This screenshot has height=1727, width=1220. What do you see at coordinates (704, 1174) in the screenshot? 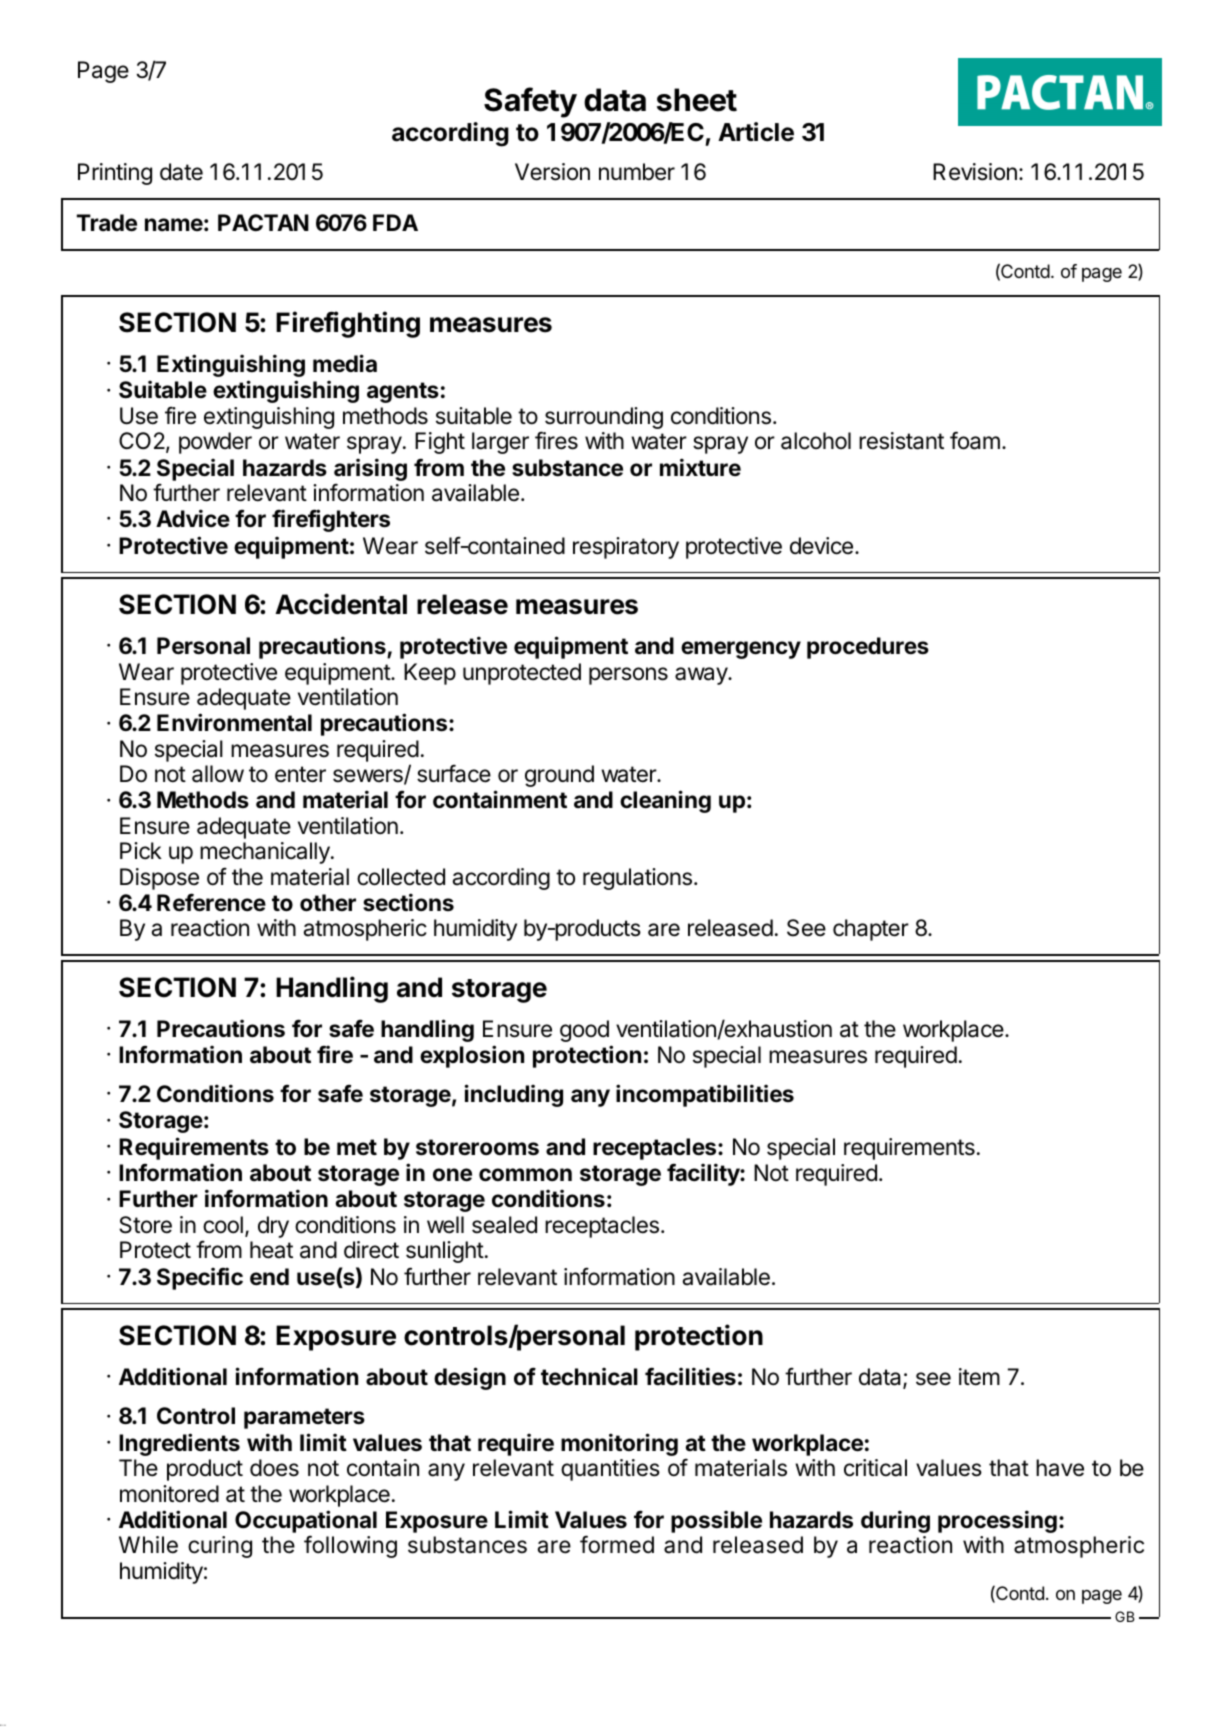
I see `facility` at bounding box center [704, 1174].
